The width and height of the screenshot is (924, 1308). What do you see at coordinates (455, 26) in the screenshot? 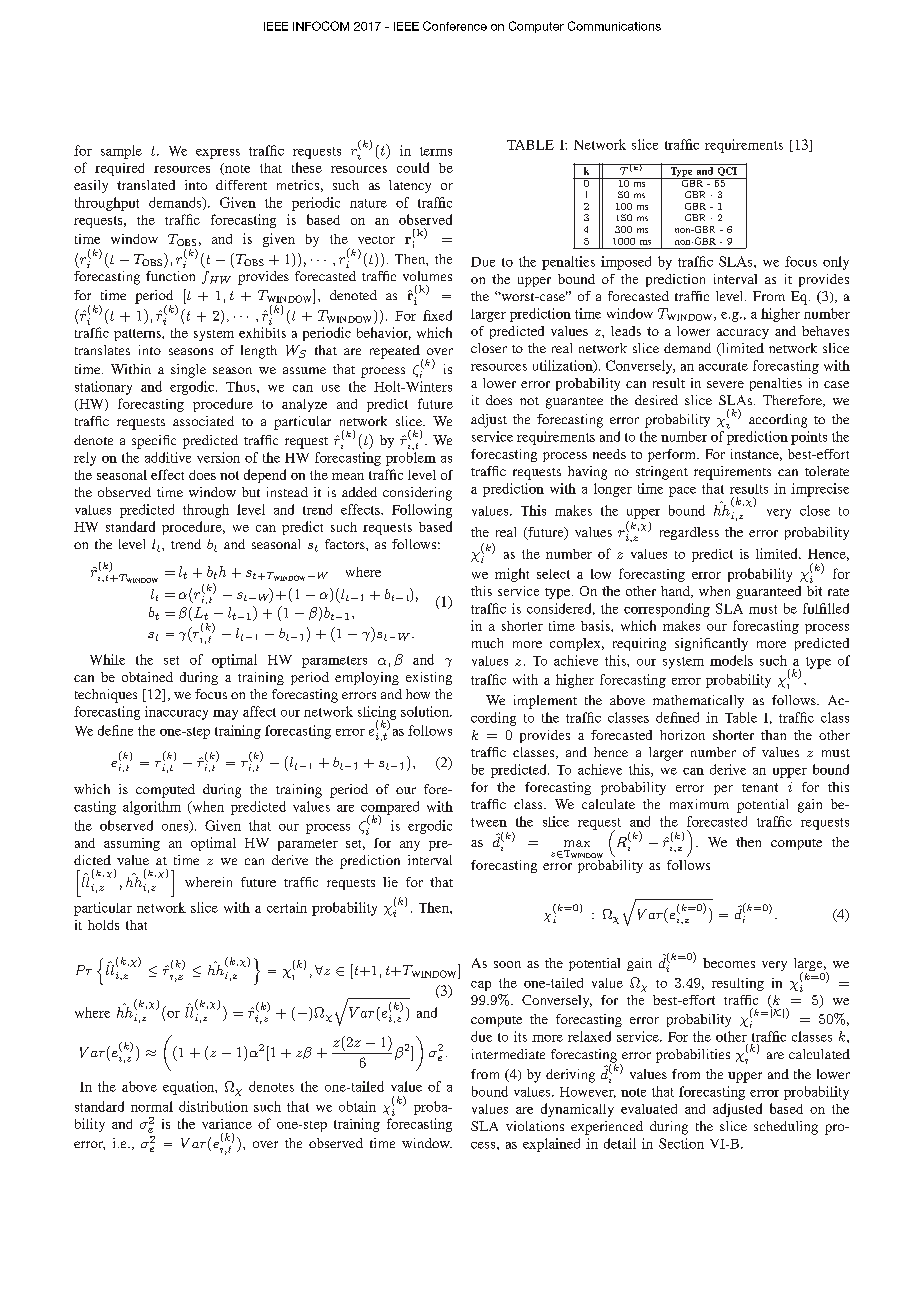
I see `Conference` at bounding box center [455, 26].
